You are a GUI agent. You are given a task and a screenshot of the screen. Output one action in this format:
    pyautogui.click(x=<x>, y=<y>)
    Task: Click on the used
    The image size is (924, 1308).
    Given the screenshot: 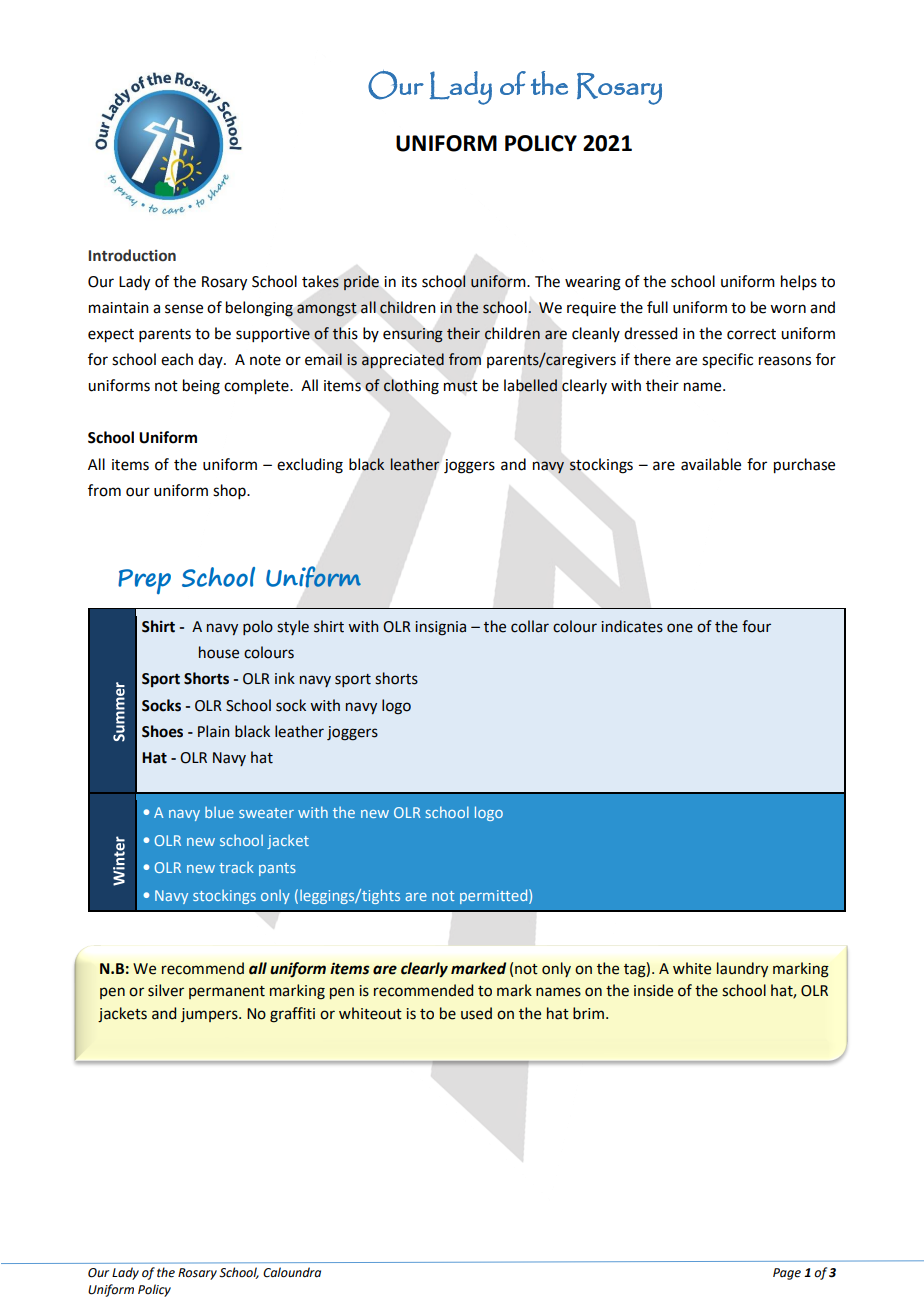 What is the action you would take?
    pyautogui.click(x=476, y=1013)
